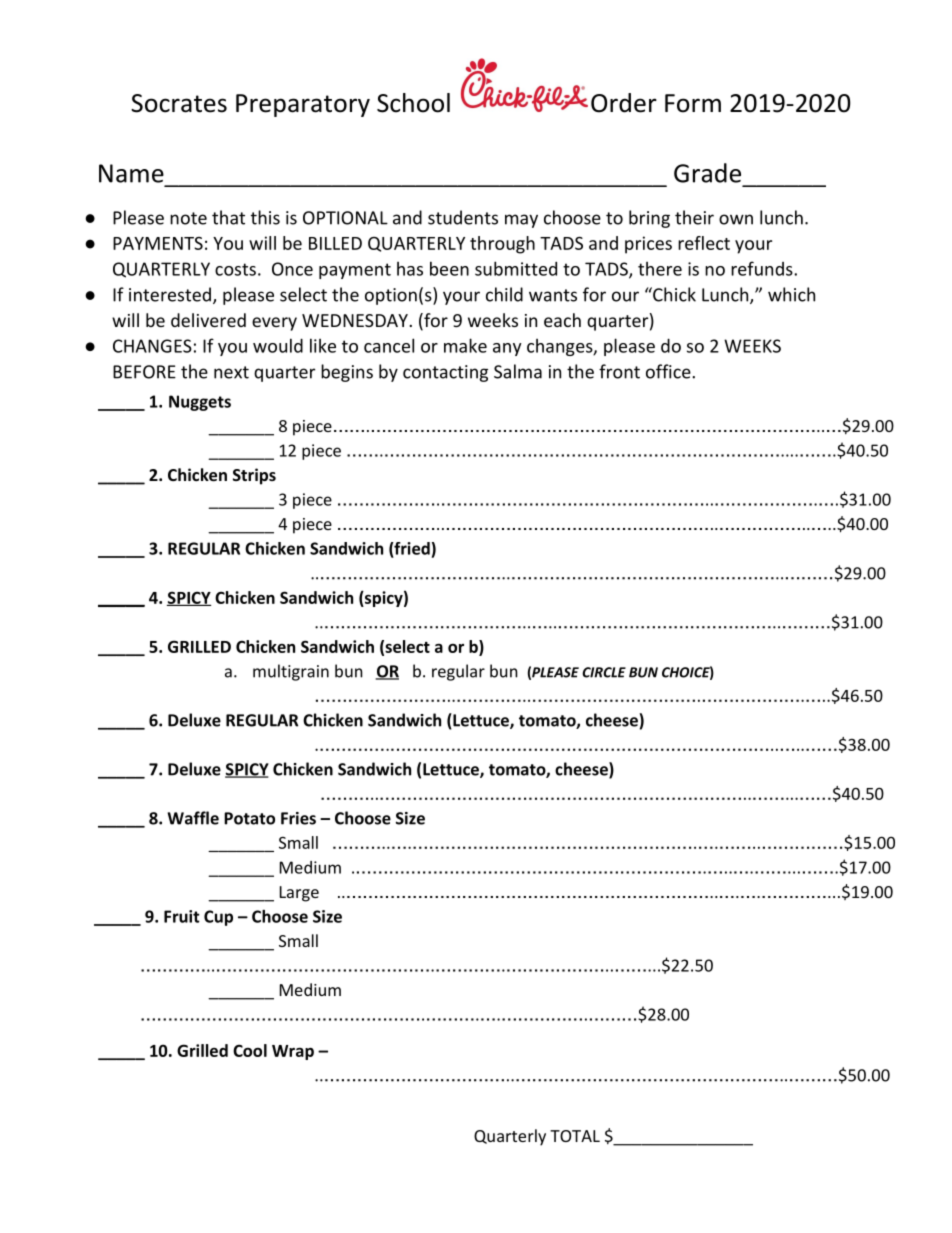  What do you see at coordinates (693, 103) in the page?
I see `Form` at bounding box center [693, 103].
